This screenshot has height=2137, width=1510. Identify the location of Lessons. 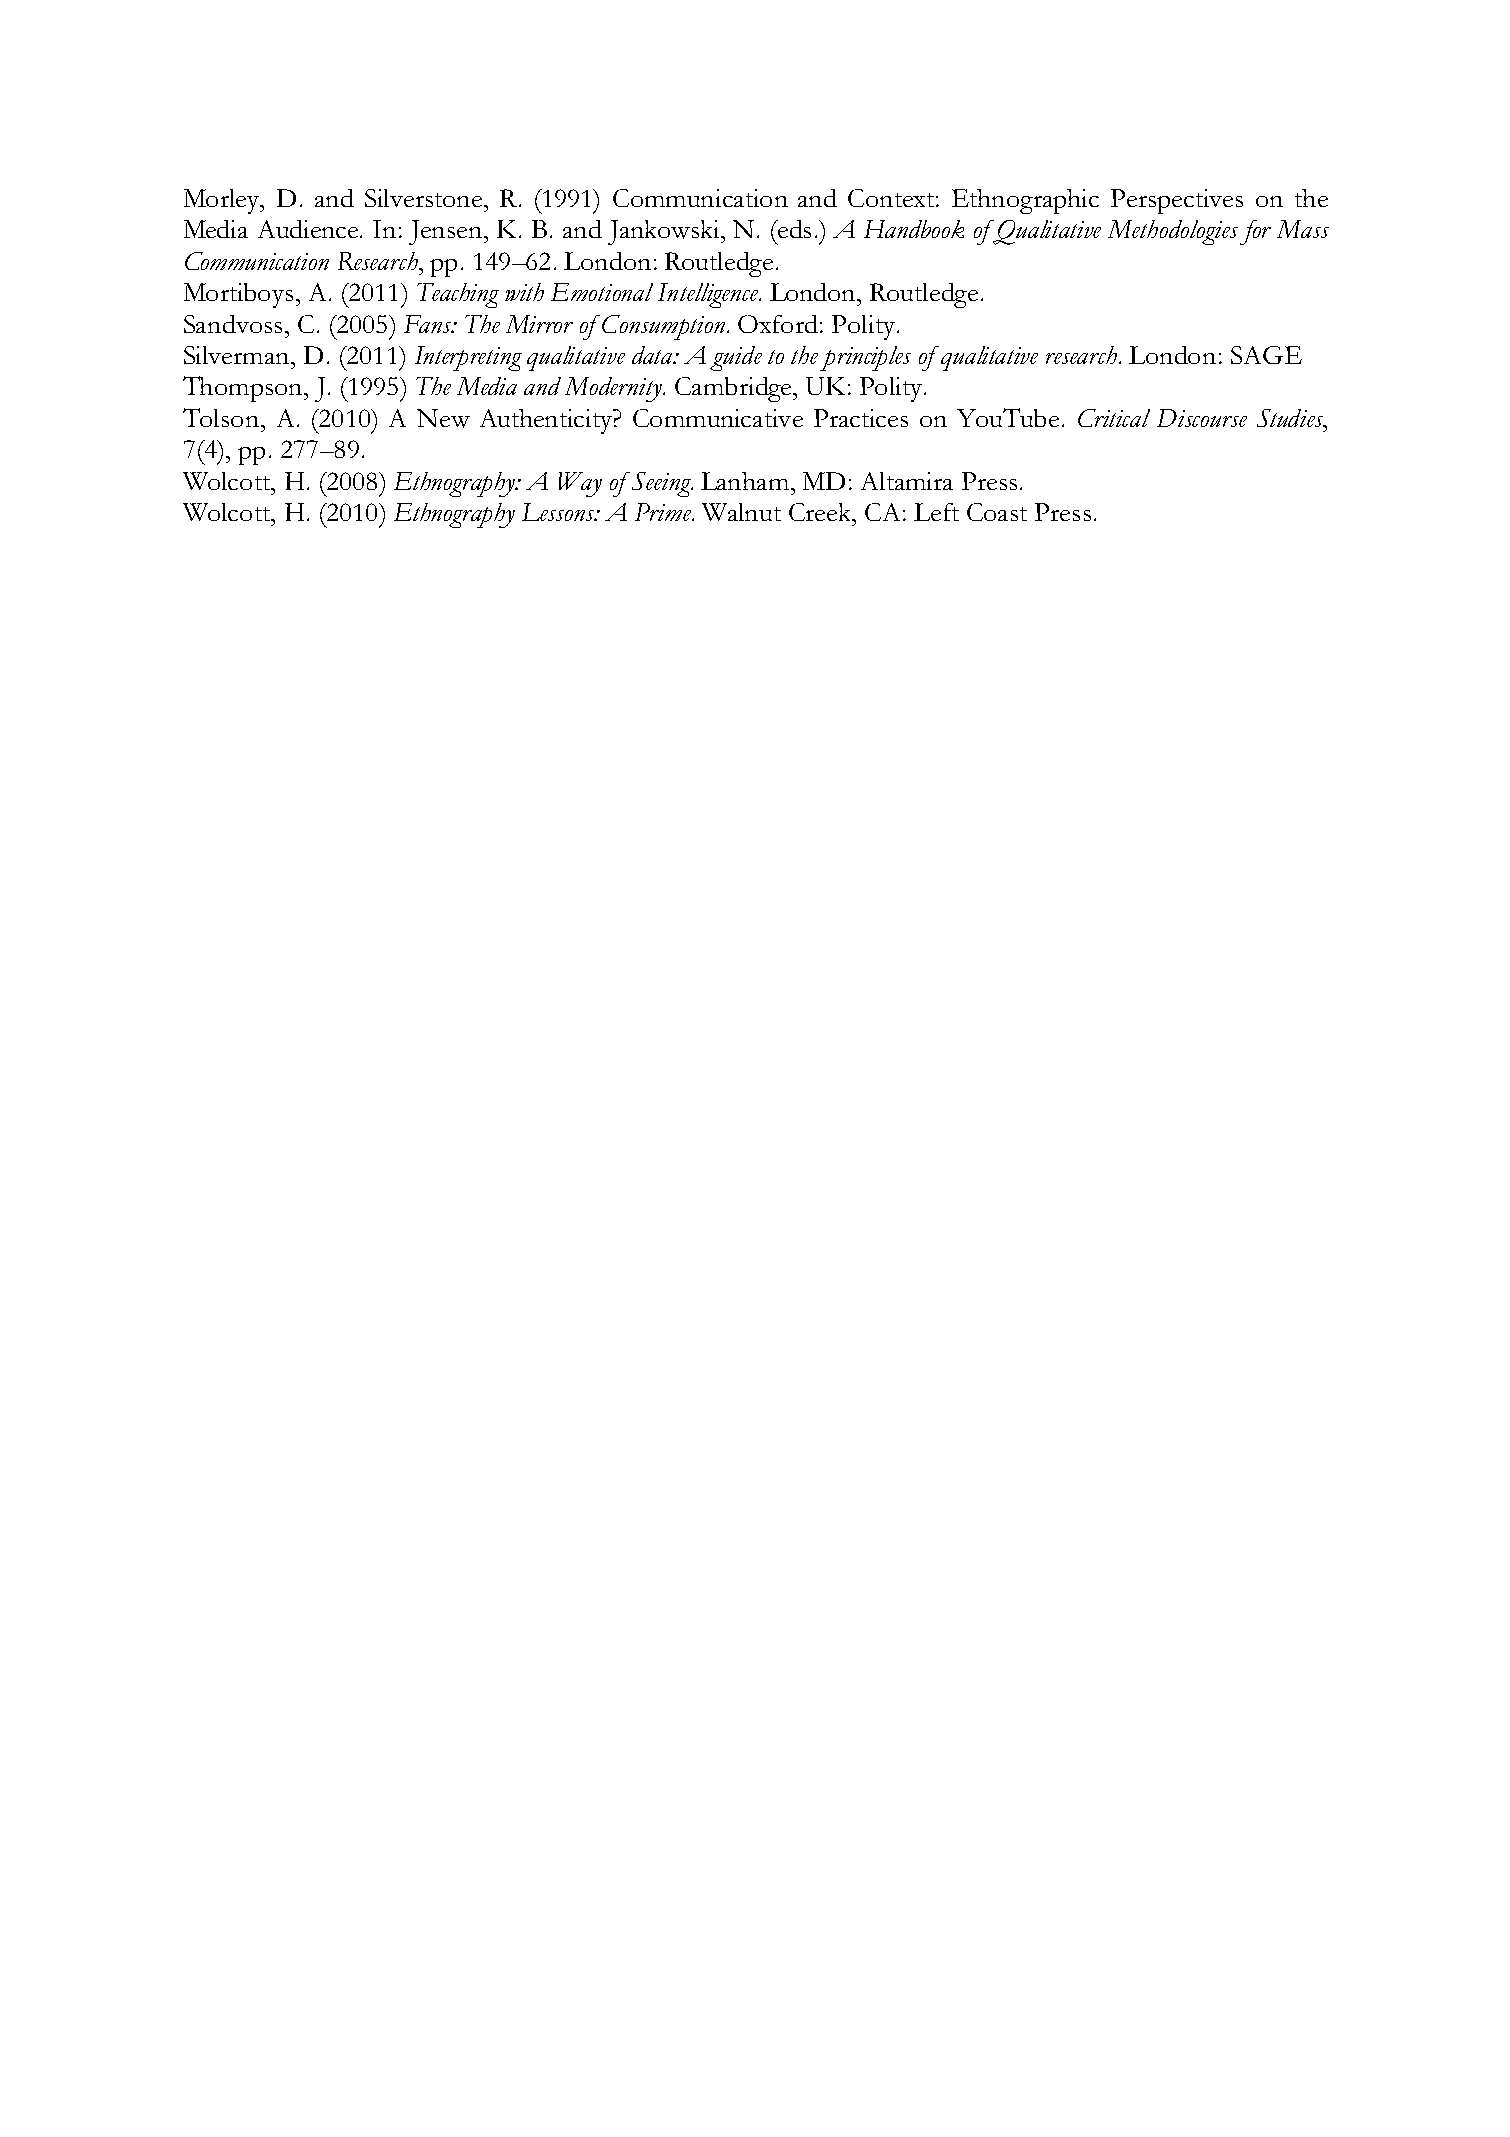
(559, 512).
